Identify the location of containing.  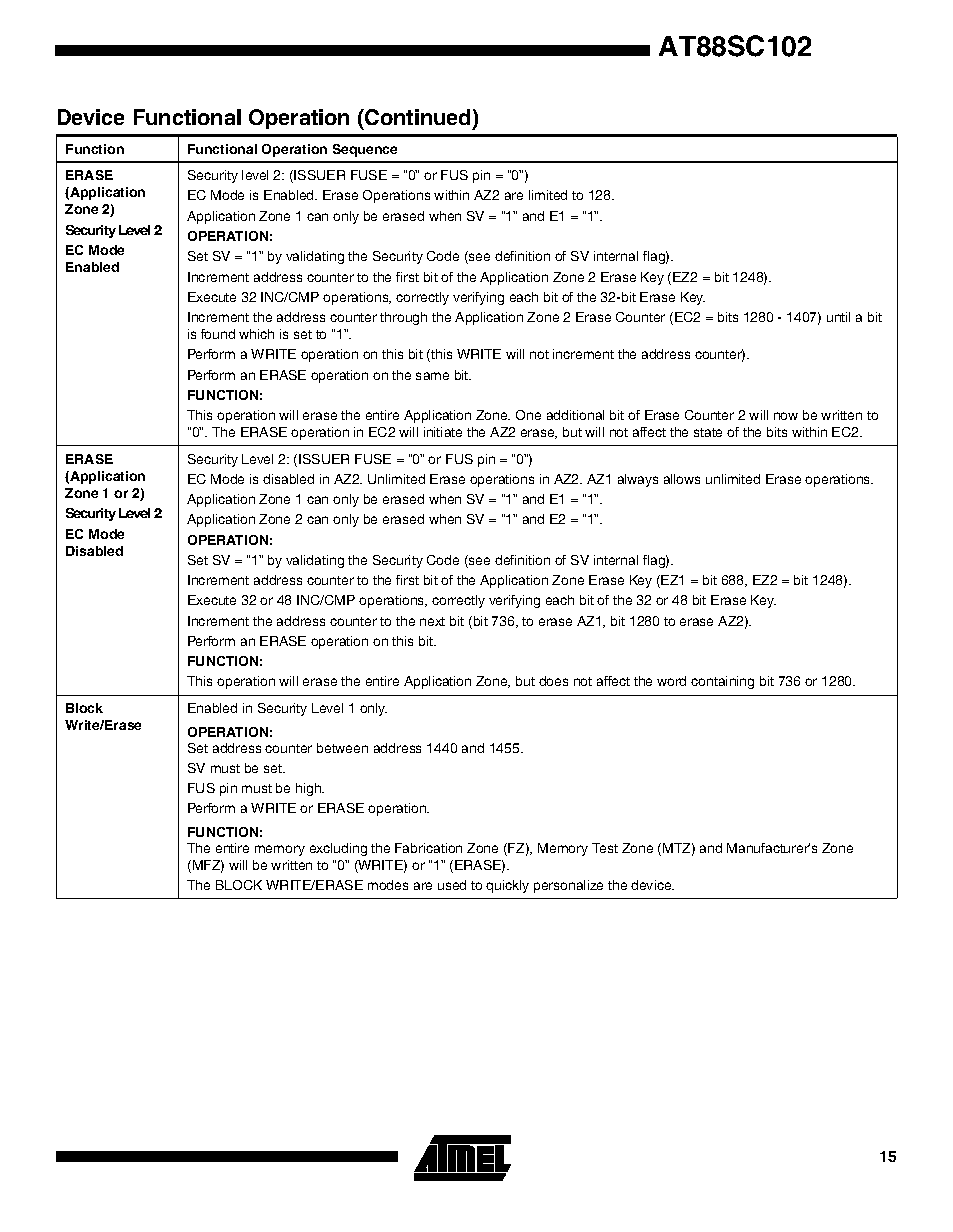
(722, 682).
